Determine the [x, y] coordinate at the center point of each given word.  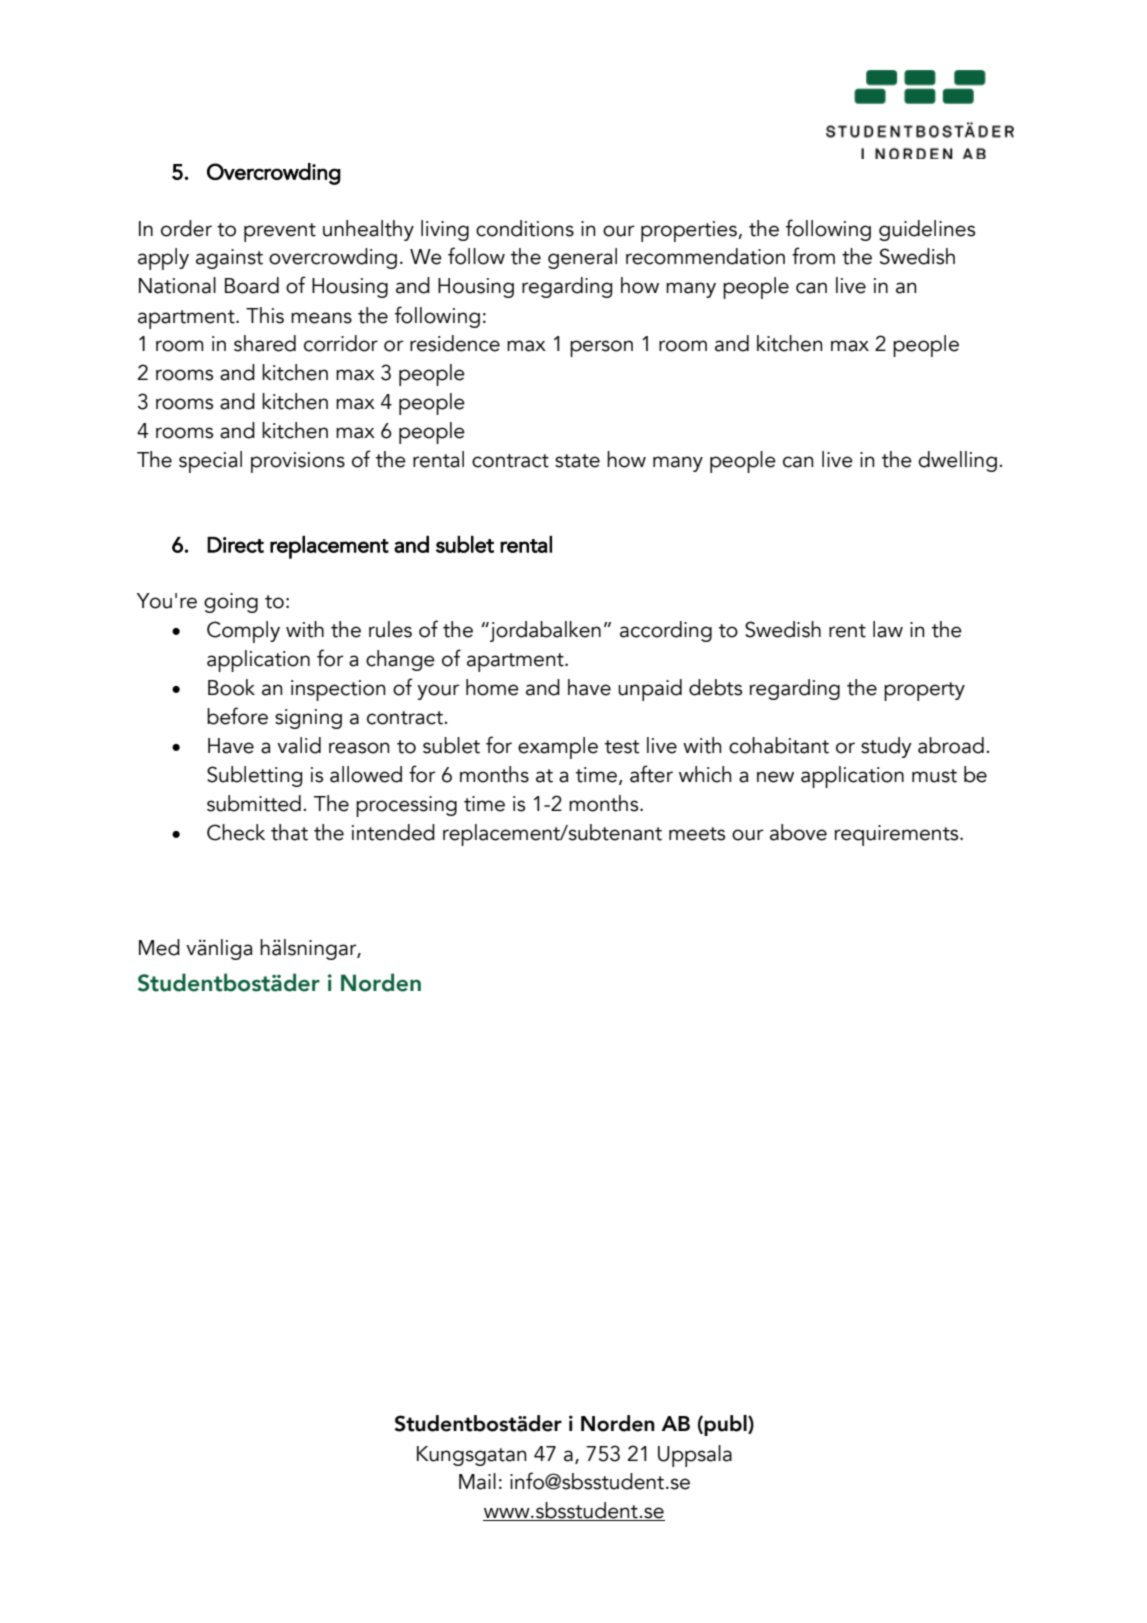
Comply [243, 632]
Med [159, 947]
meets [697, 834]
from [813, 256]
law [888, 629]
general [582, 258]
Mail [477, 1481]
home [492, 687]
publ [726, 1425]
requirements [898, 835]
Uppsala [695, 1456]
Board [252, 285]
